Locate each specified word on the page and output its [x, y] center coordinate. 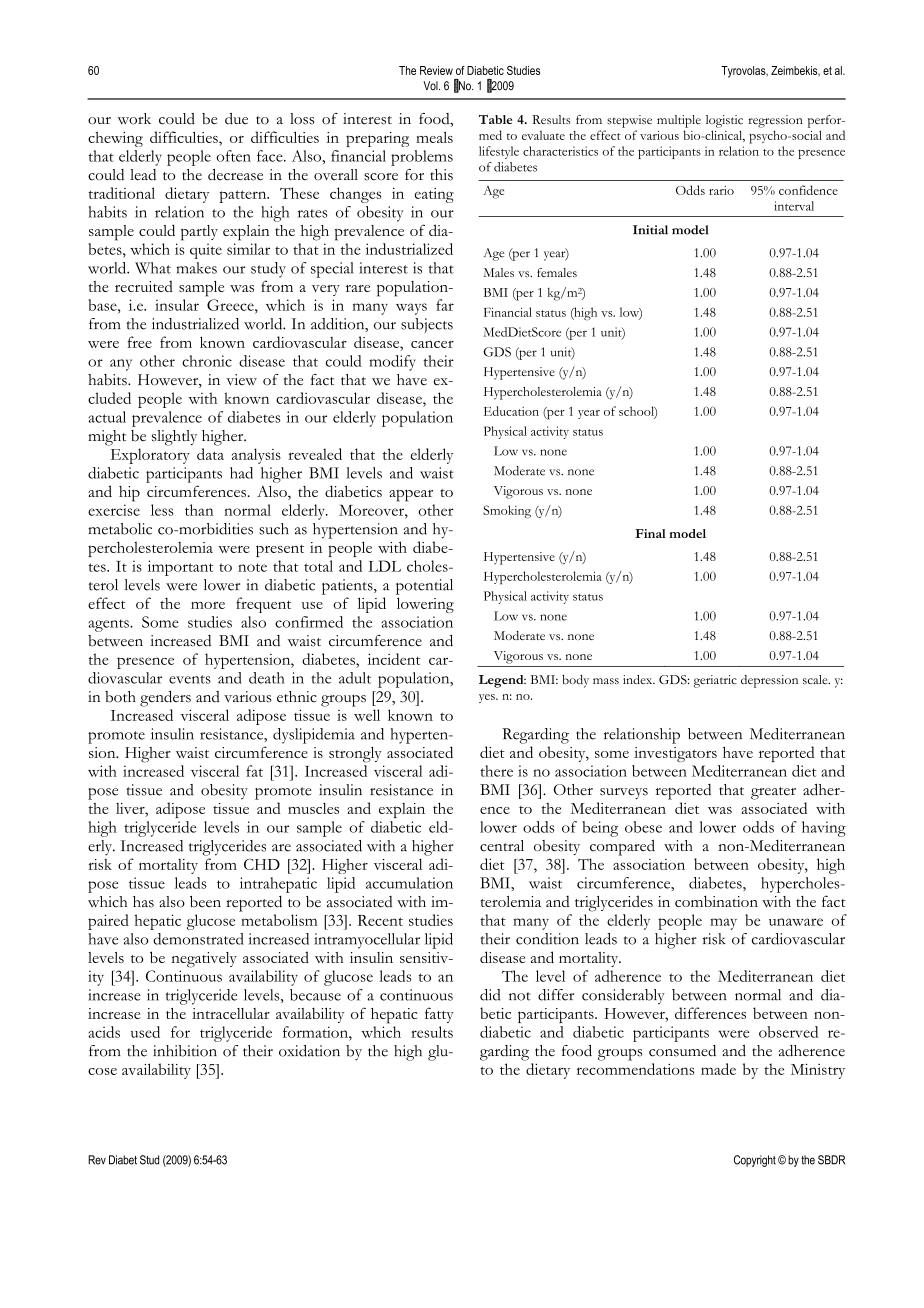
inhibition [185, 1051]
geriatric [715, 681]
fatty [439, 1015]
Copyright [755, 1161]
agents [109, 625]
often [233, 156]
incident [394, 659]
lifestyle [499, 152]
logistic [724, 121]
